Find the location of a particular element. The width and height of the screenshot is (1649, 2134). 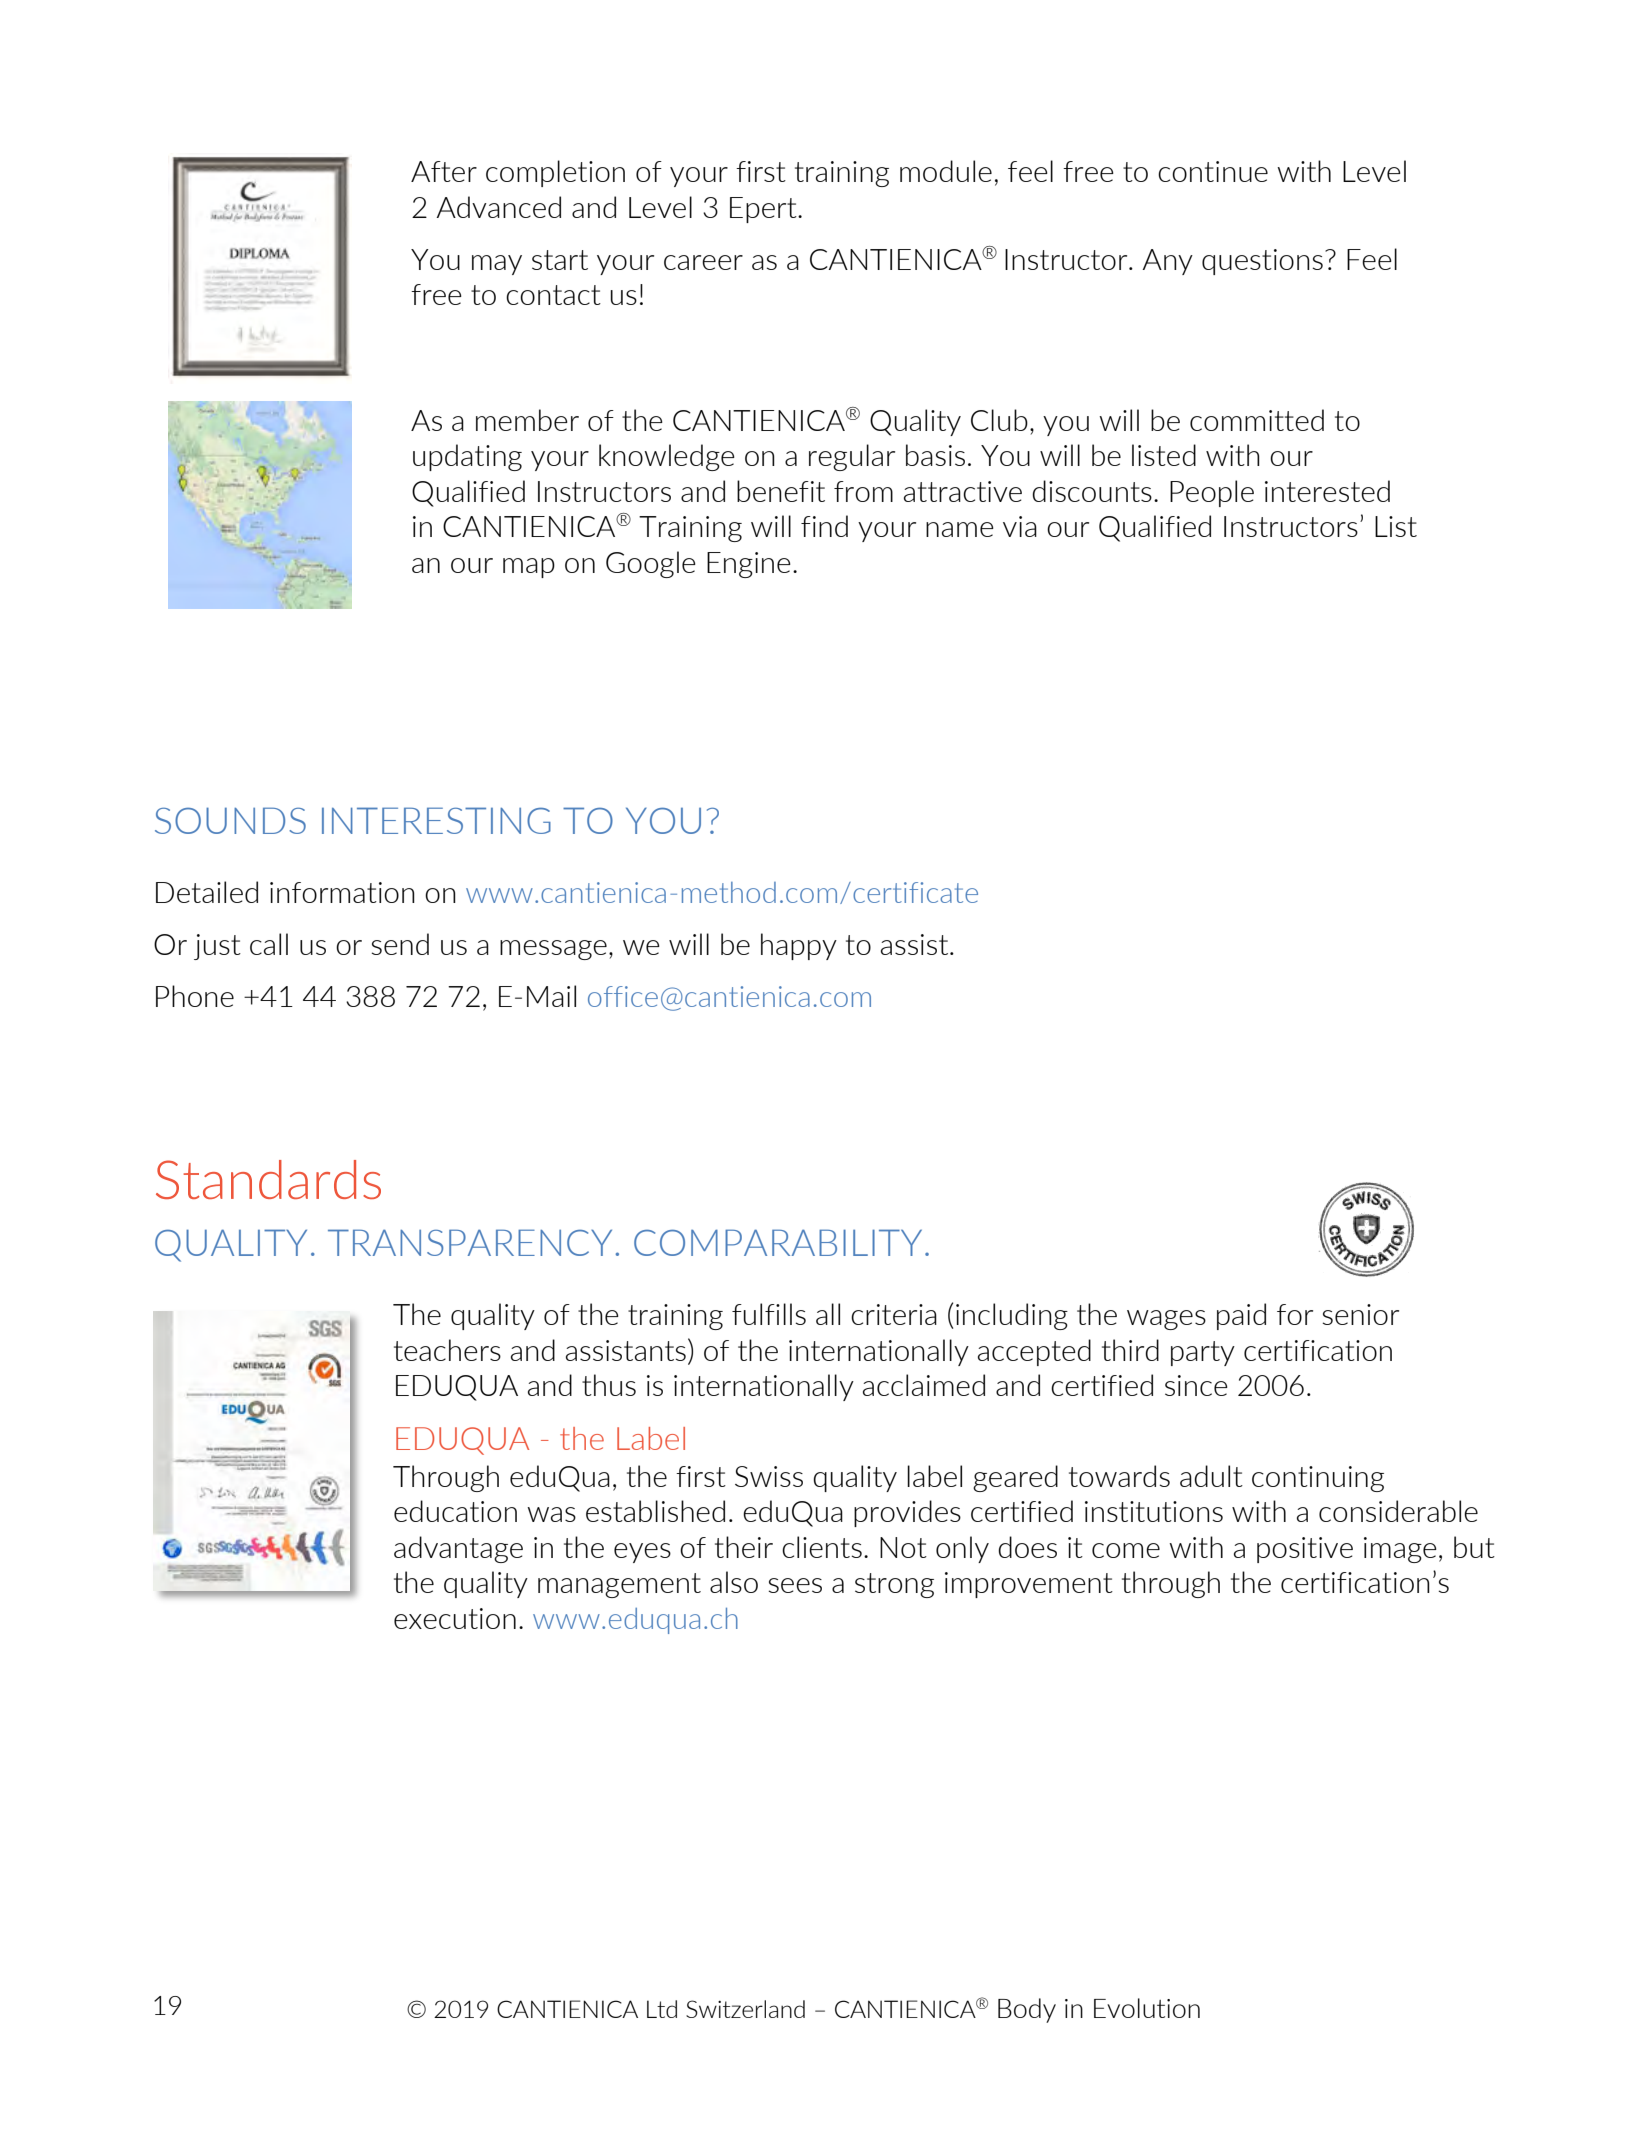

map is located at coordinates (529, 568).
